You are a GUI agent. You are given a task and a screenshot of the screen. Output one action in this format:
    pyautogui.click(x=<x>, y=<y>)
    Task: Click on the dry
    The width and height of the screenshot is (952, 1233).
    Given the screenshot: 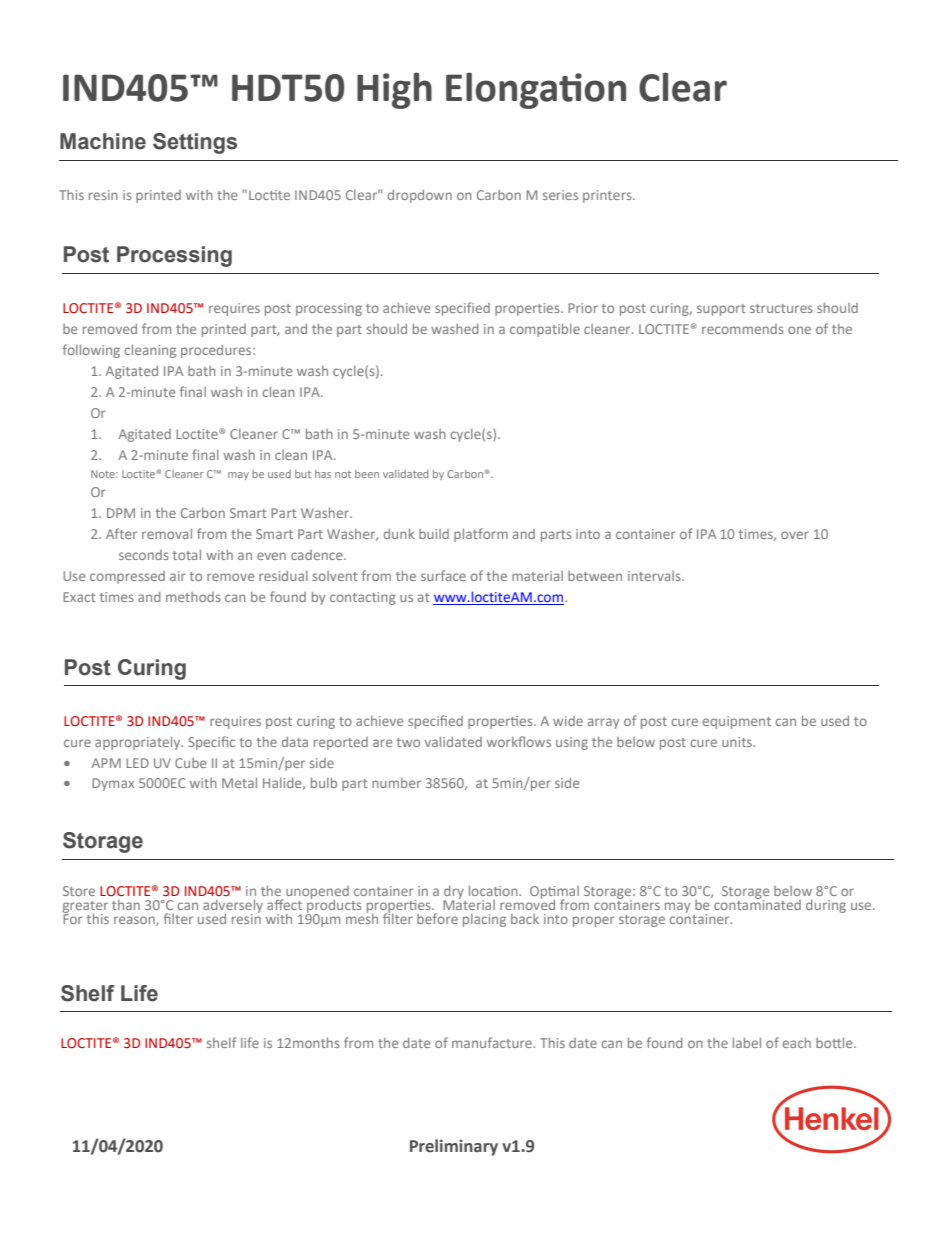 What is the action you would take?
    pyautogui.click(x=454, y=893)
